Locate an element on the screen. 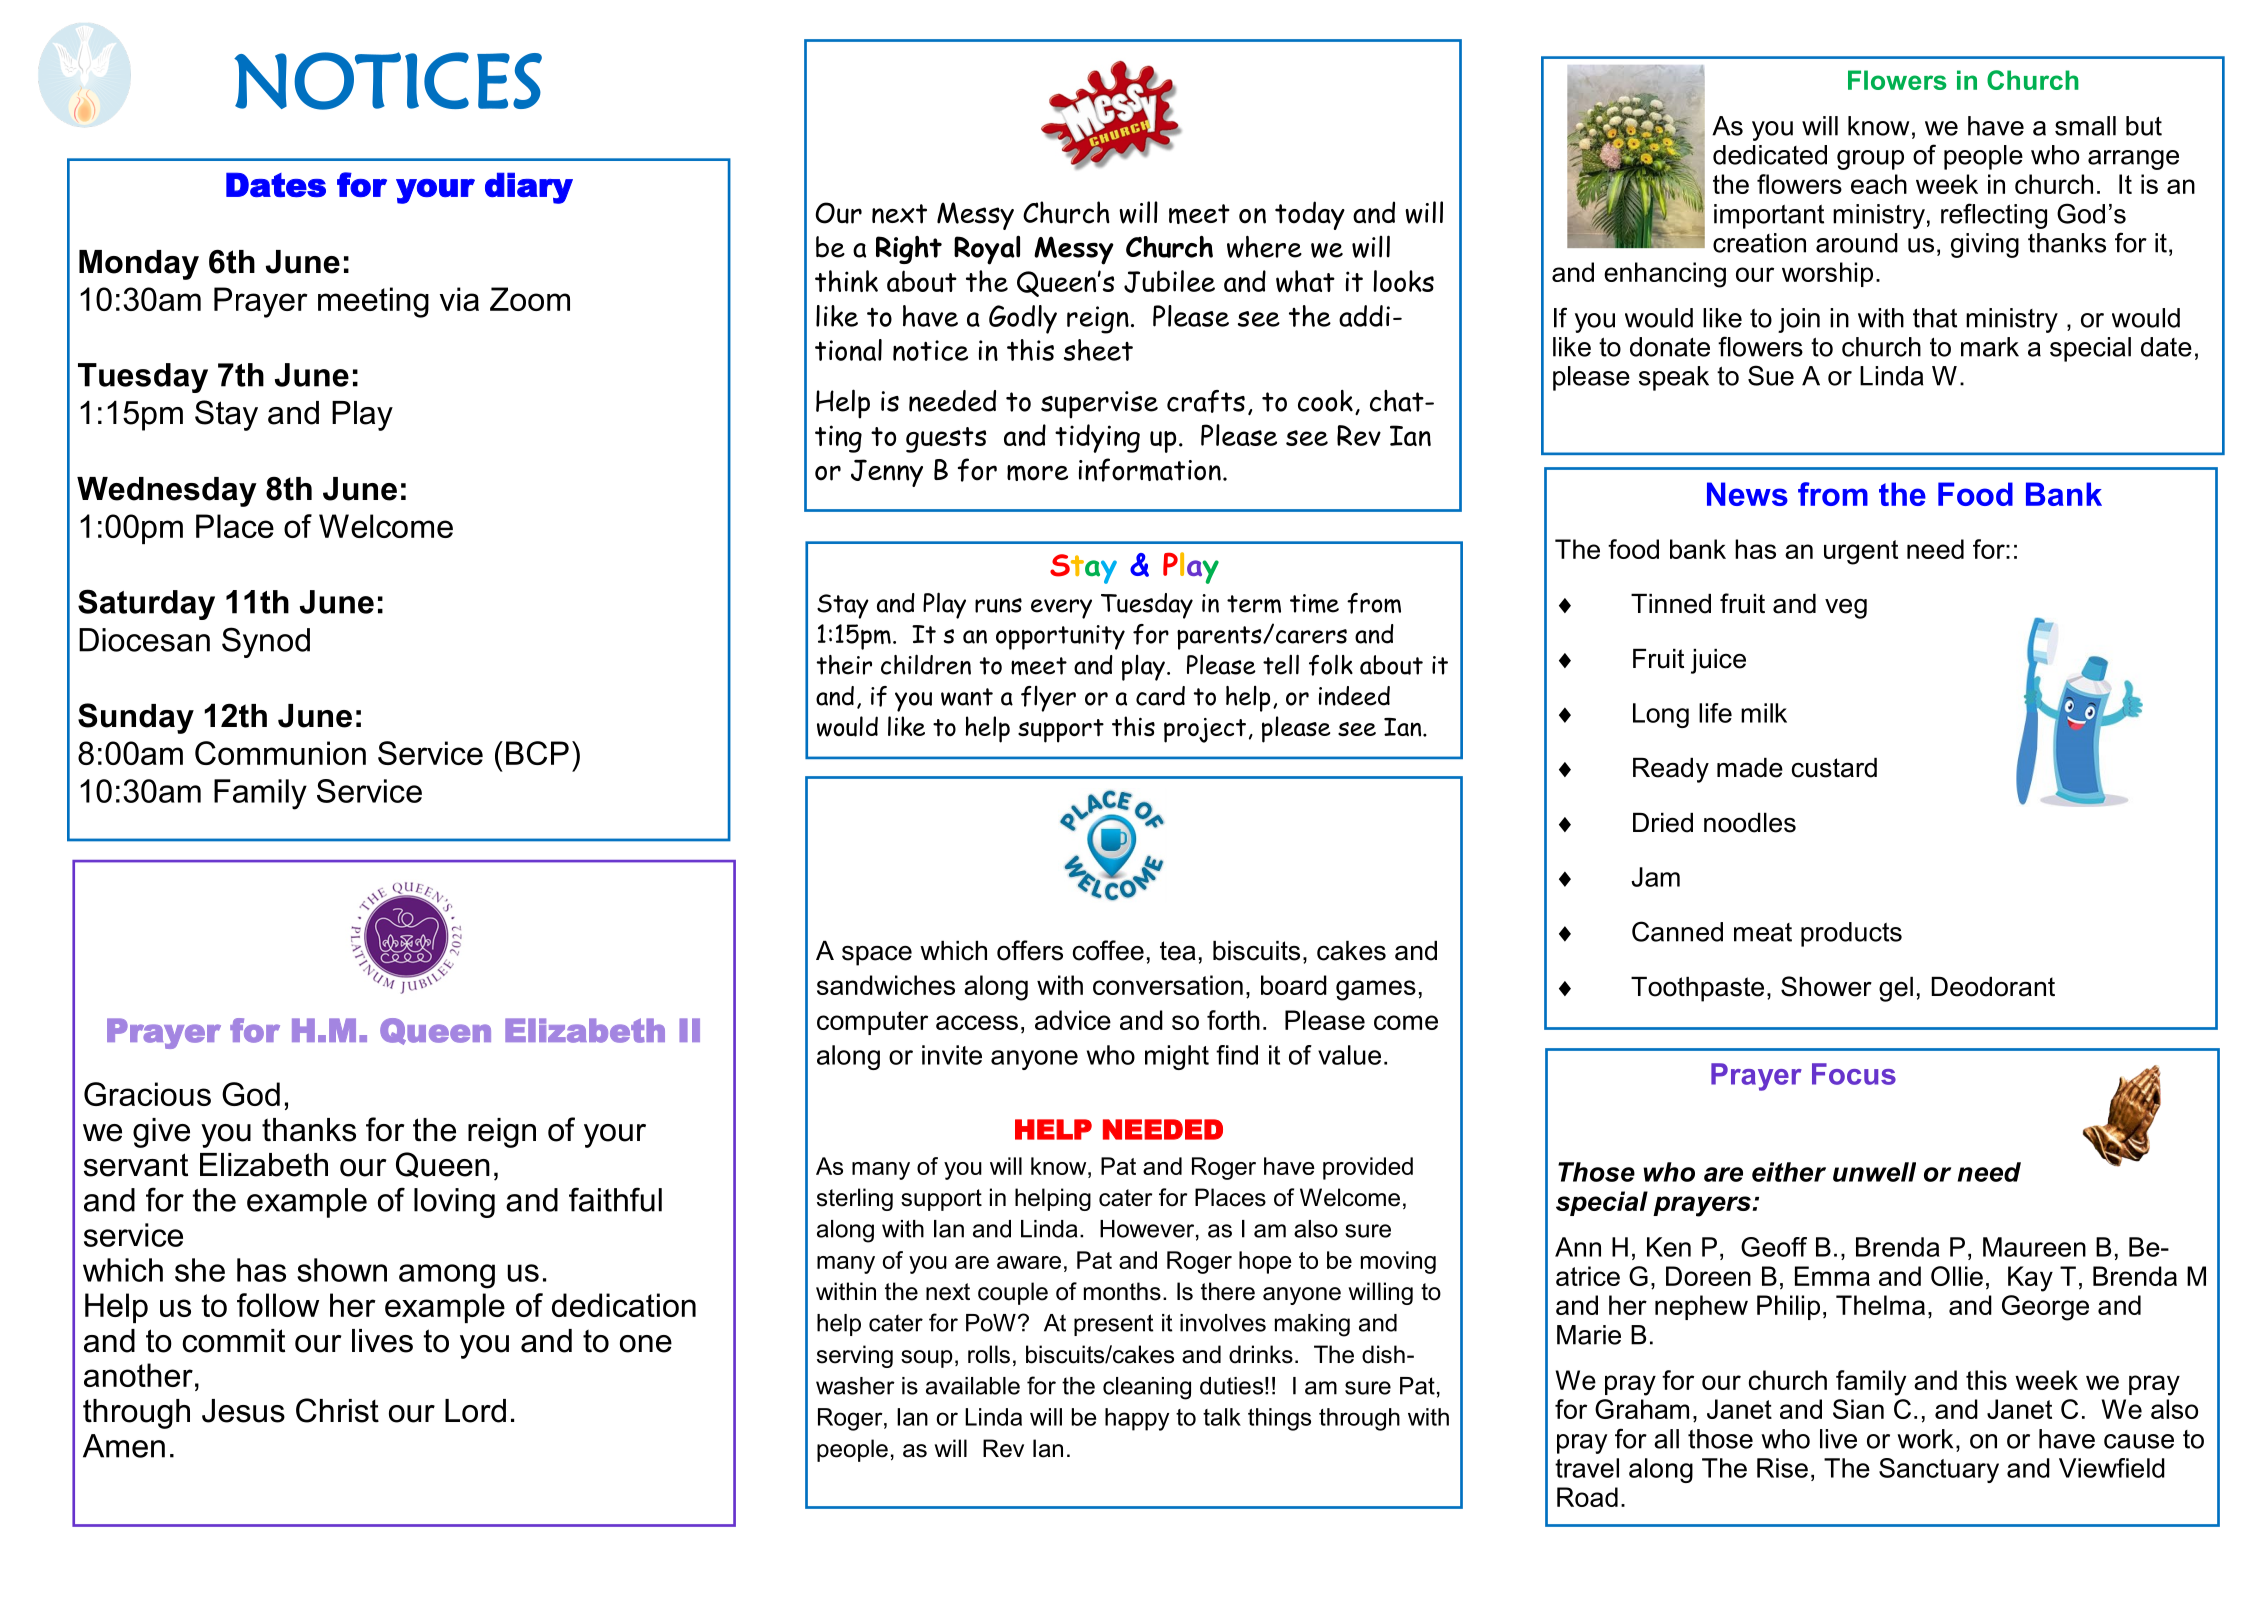  group is located at coordinates (1870, 160).
